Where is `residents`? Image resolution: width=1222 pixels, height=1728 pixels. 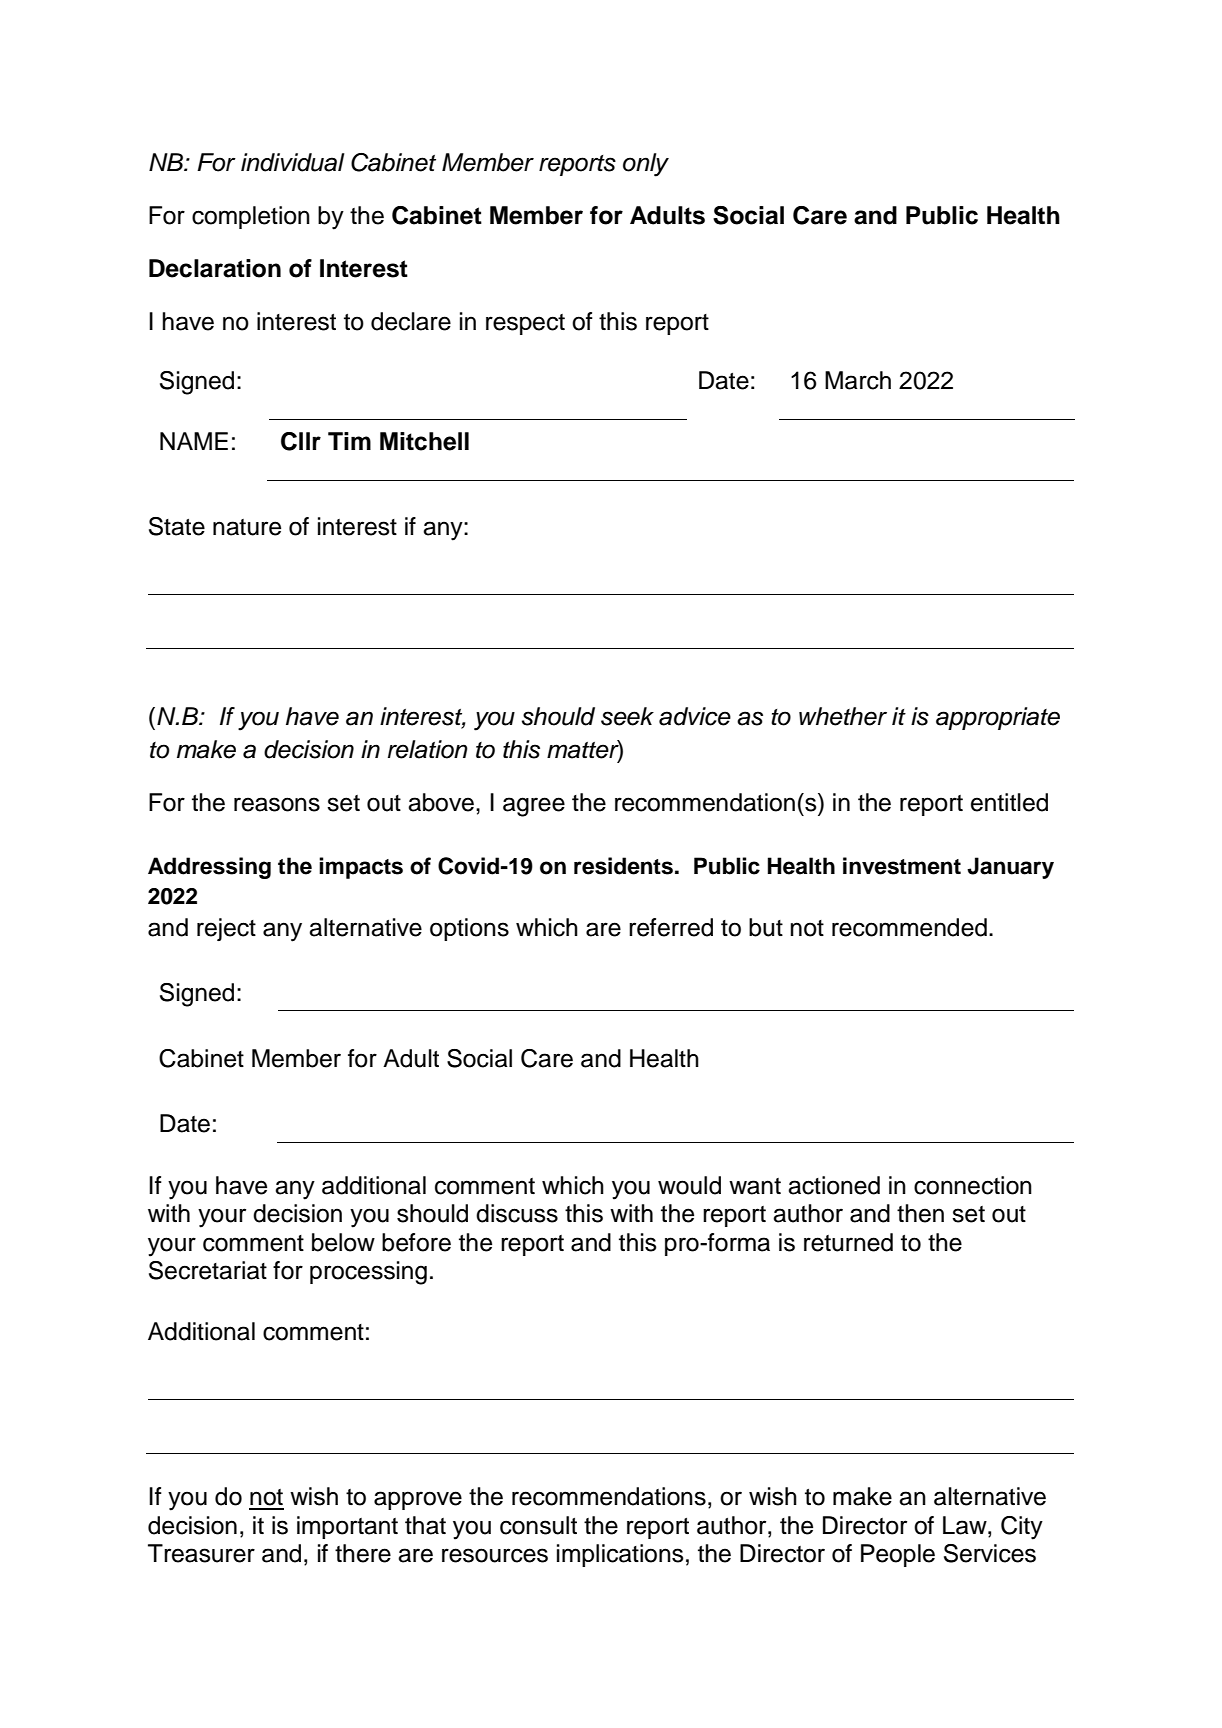
residents is located at coordinates (623, 866).
